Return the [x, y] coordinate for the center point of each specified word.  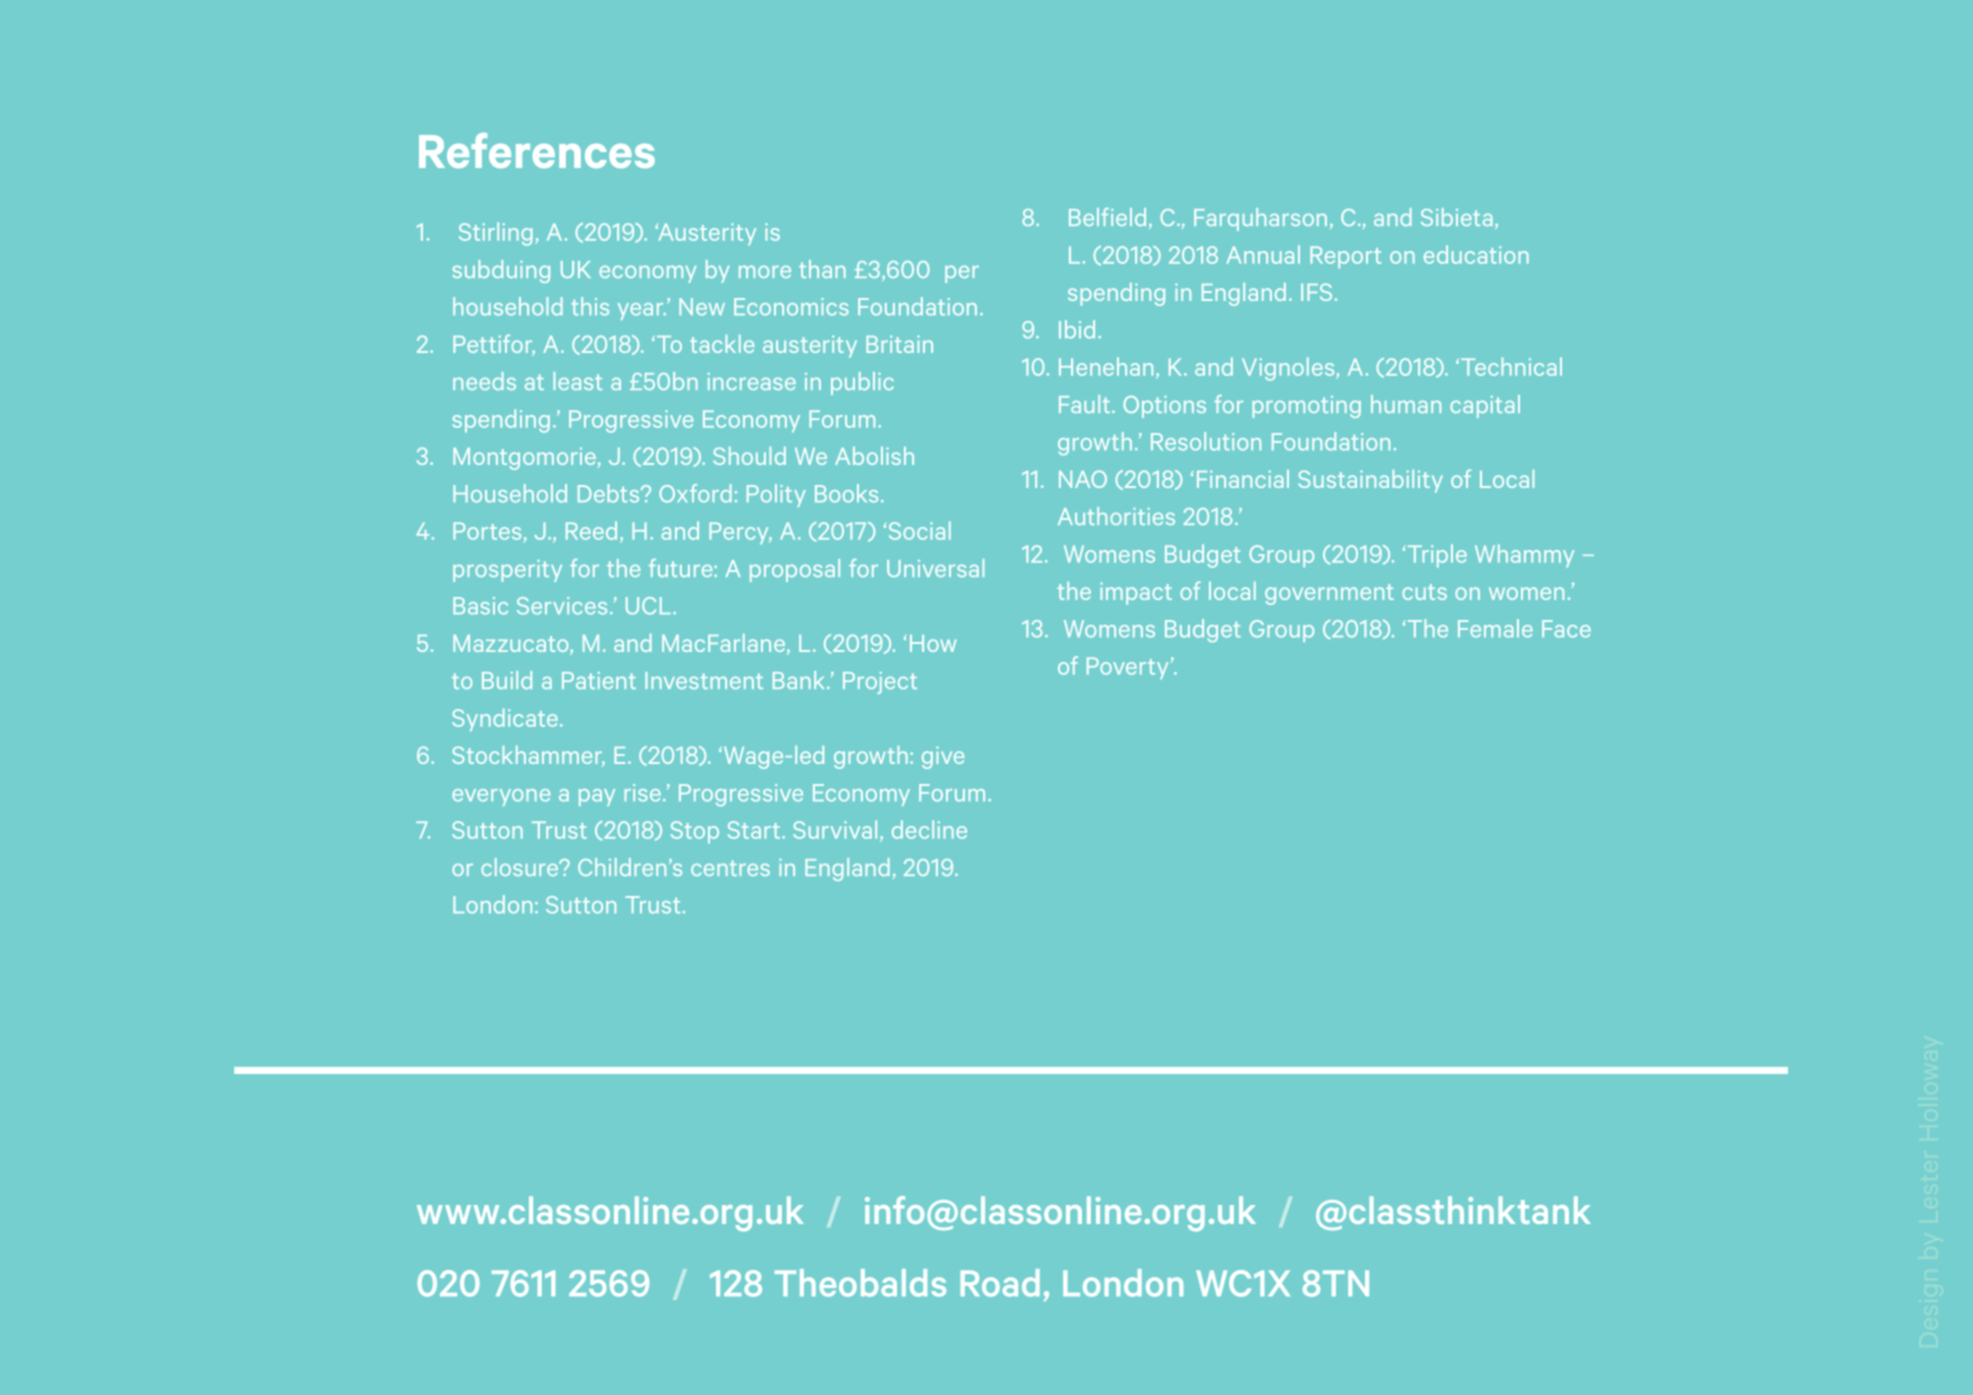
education [1476, 254]
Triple [1437, 555]
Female [1495, 628]
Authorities [1116, 516]
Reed [591, 530]
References [537, 150]
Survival [835, 829]
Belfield [1107, 217]
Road [1000, 1283]
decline [929, 829]
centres [730, 868]
